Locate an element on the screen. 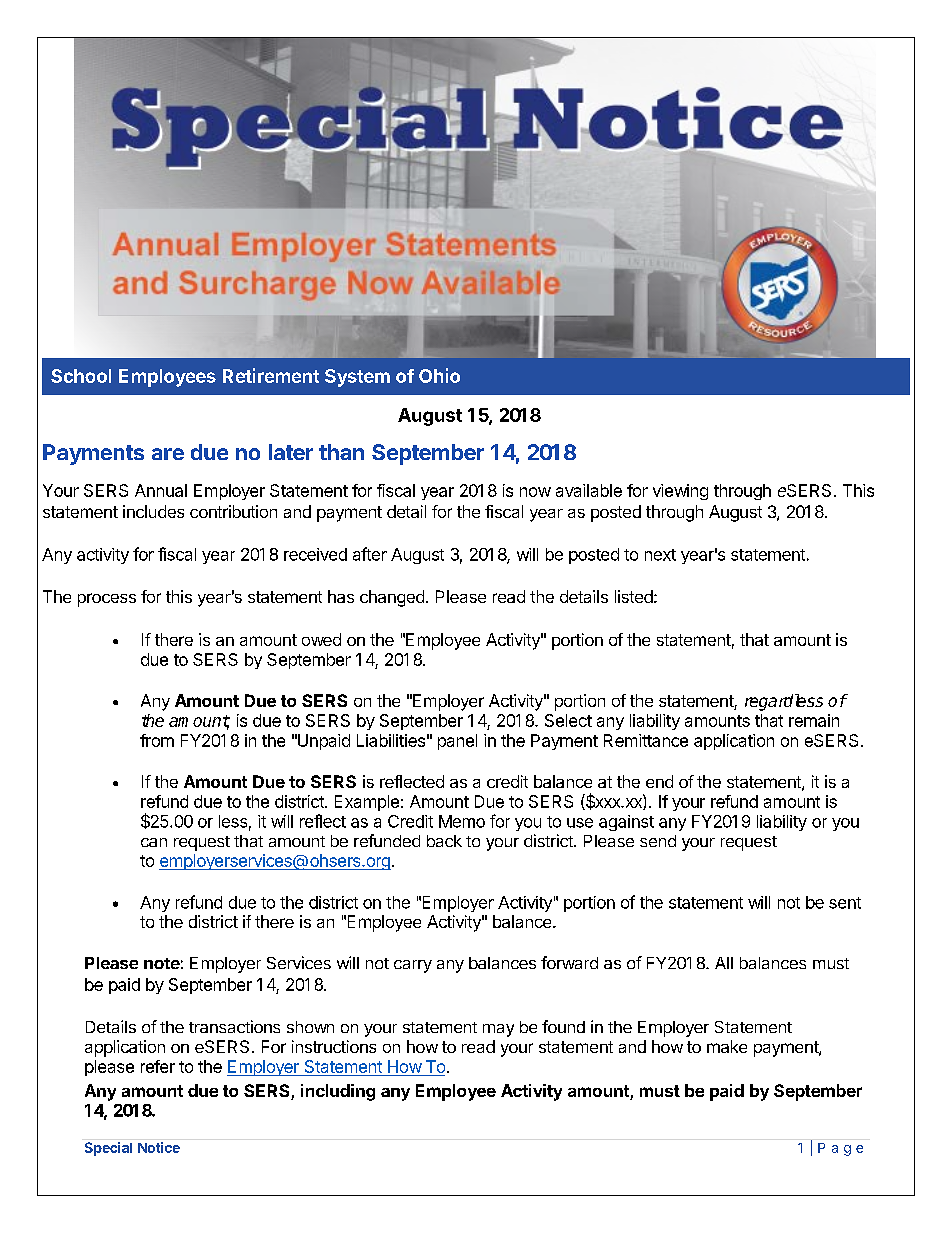 The width and height of the screenshot is (952, 1233). changed is located at coordinates (392, 598).
